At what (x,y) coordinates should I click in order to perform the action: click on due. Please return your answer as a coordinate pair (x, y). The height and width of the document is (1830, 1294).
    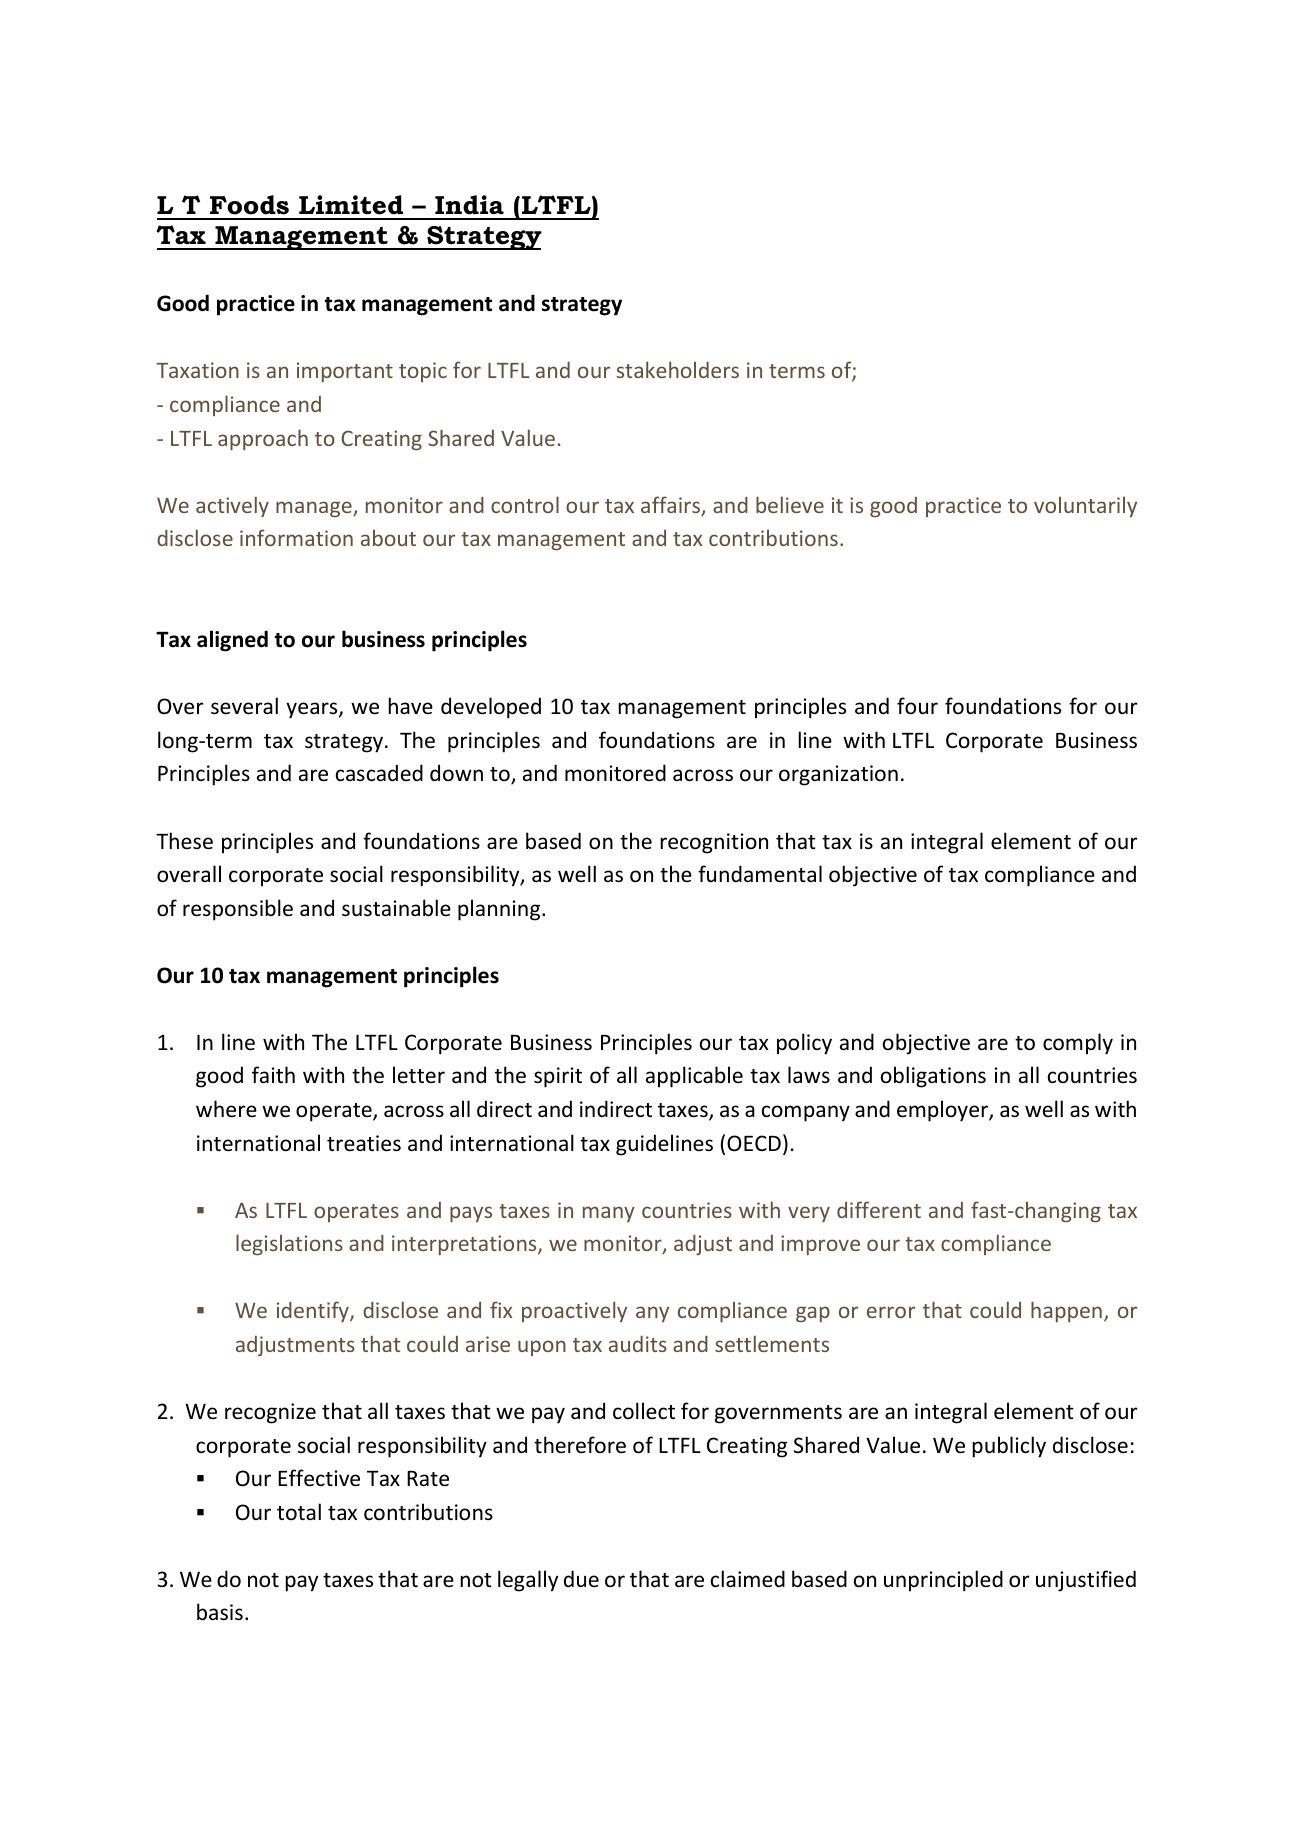
    Looking at the image, I should click on (581, 1578).
